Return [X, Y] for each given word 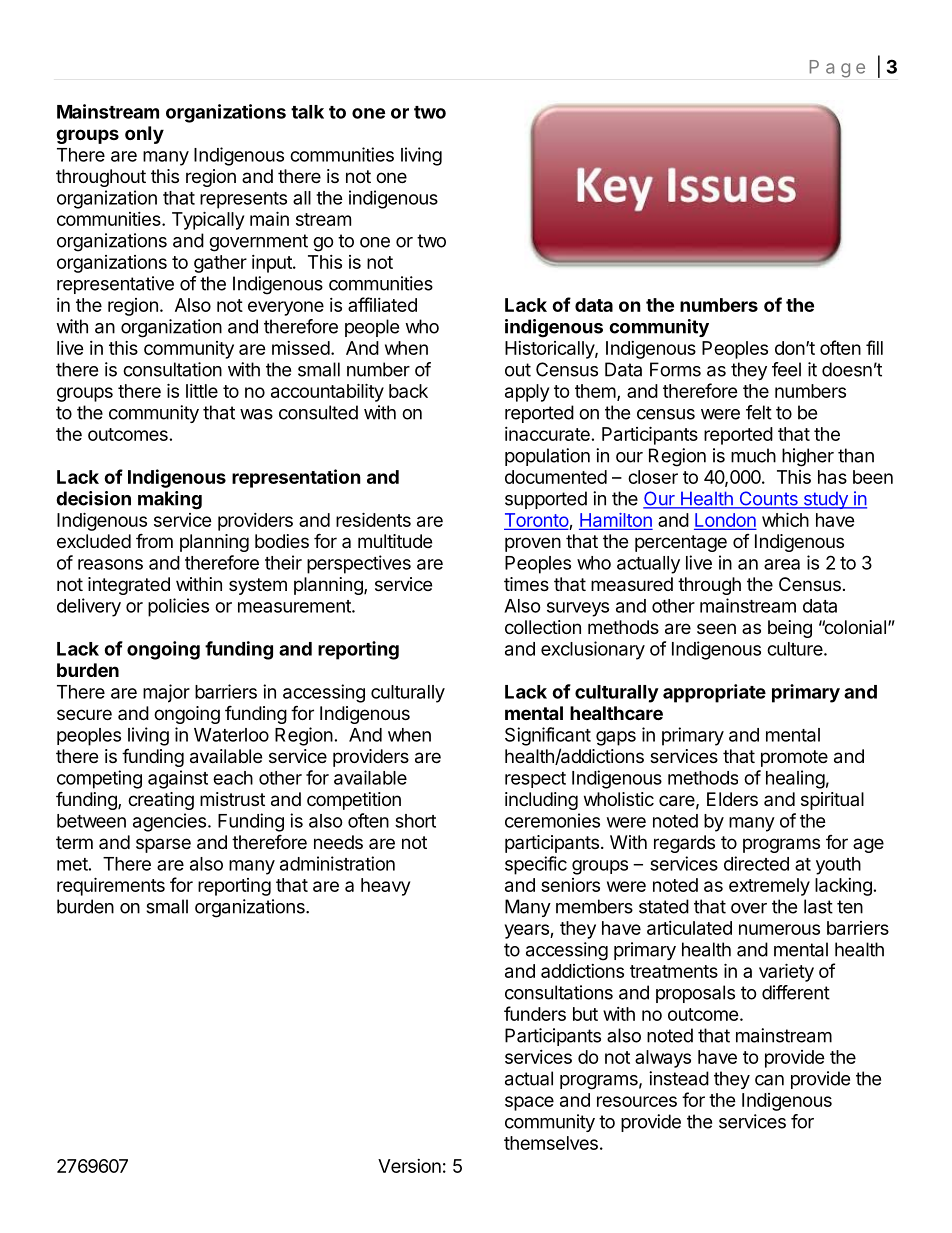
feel [786, 369]
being [790, 629]
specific [536, 865]
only [144, 135]
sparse [163, 845]
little [202, 391]
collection [543, 627]
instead [679, 1078]
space [529, 1103]
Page [837, 69]
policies [178, 607]
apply [527, 393]
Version [409, 1166]
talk [307, 112]
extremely [769, 887]
